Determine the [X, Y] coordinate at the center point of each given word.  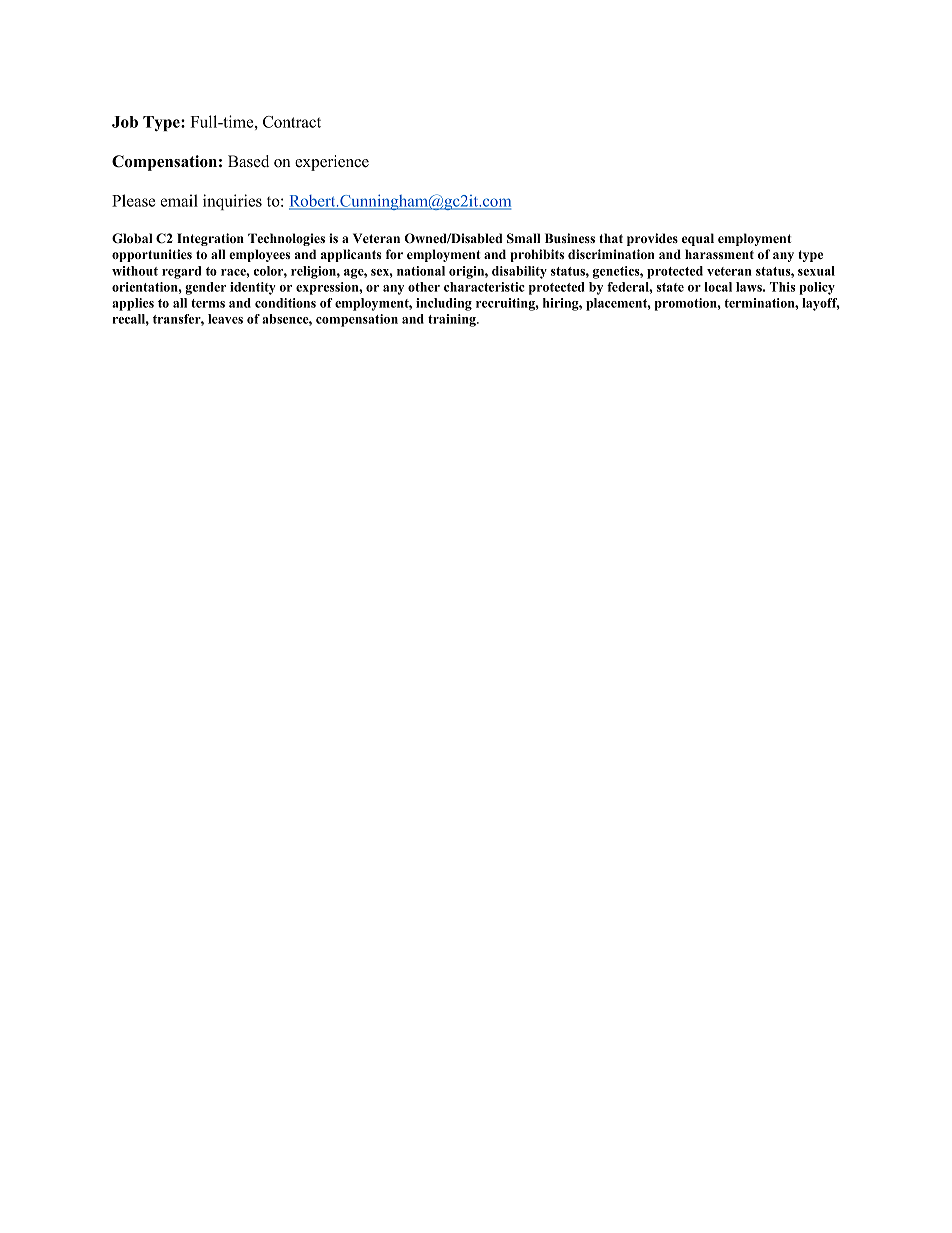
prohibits [537, 255]
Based [248, 161]
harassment [719, 254]
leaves [225, 319]
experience [332, 163]
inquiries [232, 202]
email [179, 200]
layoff [821, 304]
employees [259, 255]
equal [698, 239]
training [453, 320]
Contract [292, 122]
